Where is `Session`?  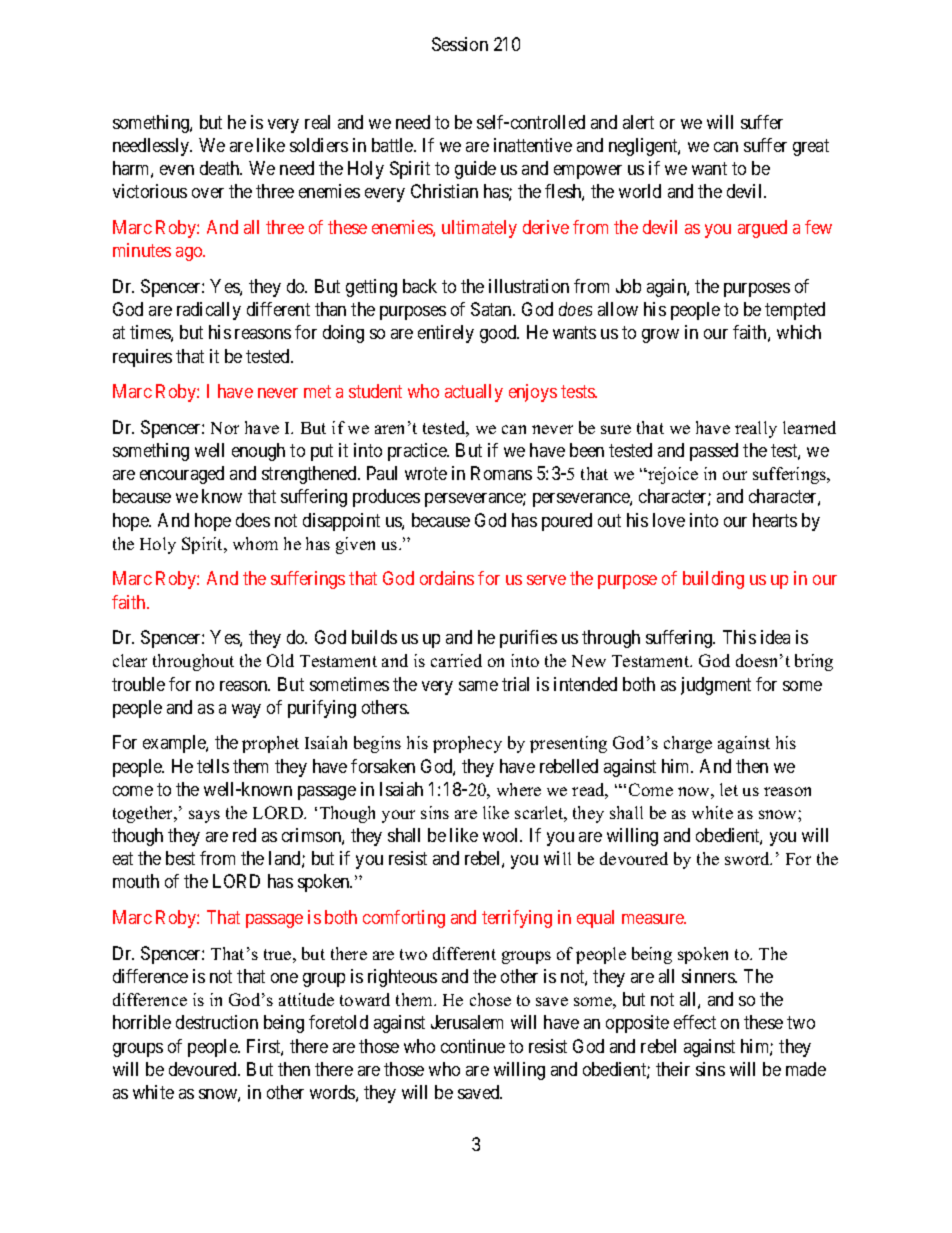
Session is located at coordinates (460, 44).
